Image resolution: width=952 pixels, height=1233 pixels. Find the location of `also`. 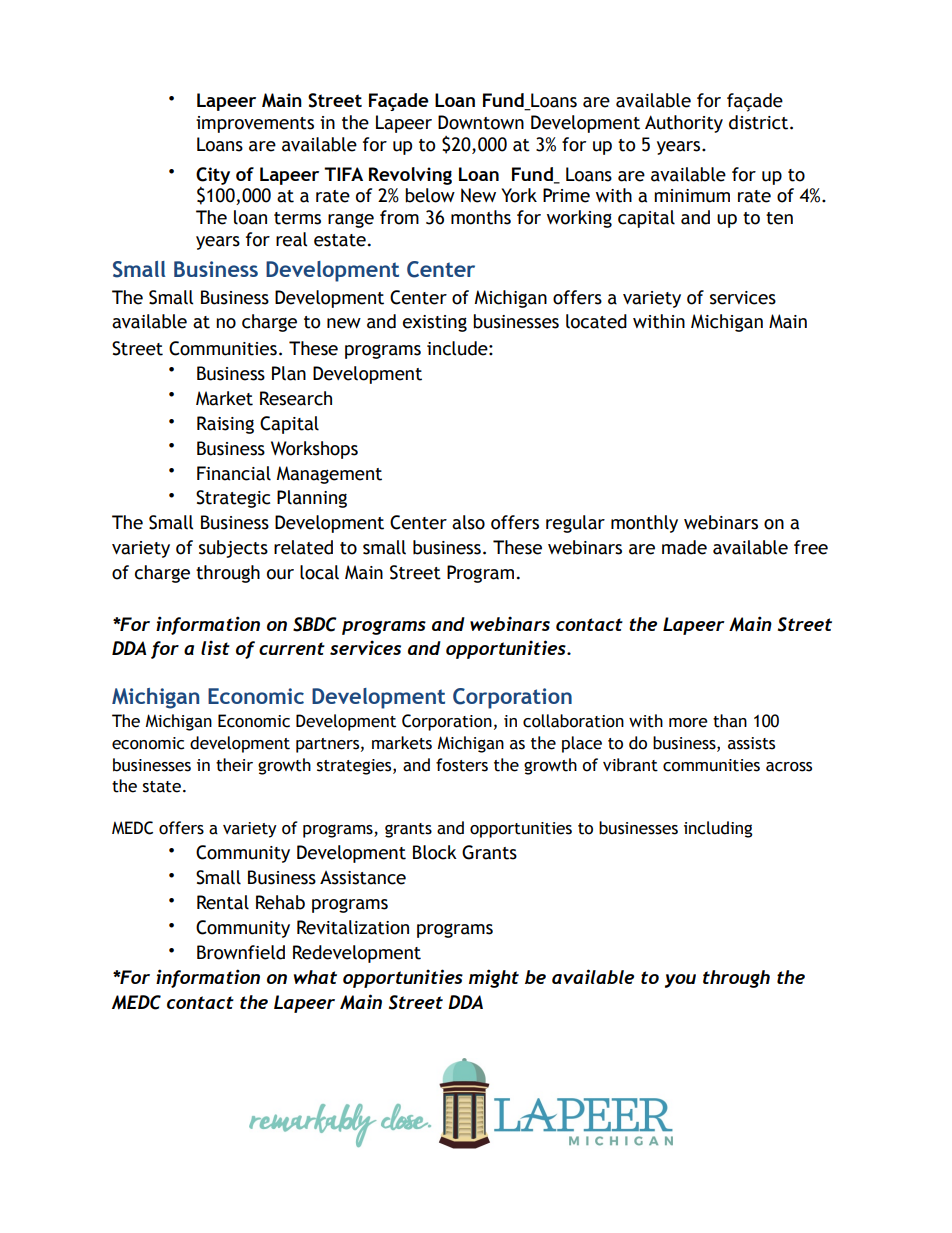

also is located at coordinates (468, 522).
